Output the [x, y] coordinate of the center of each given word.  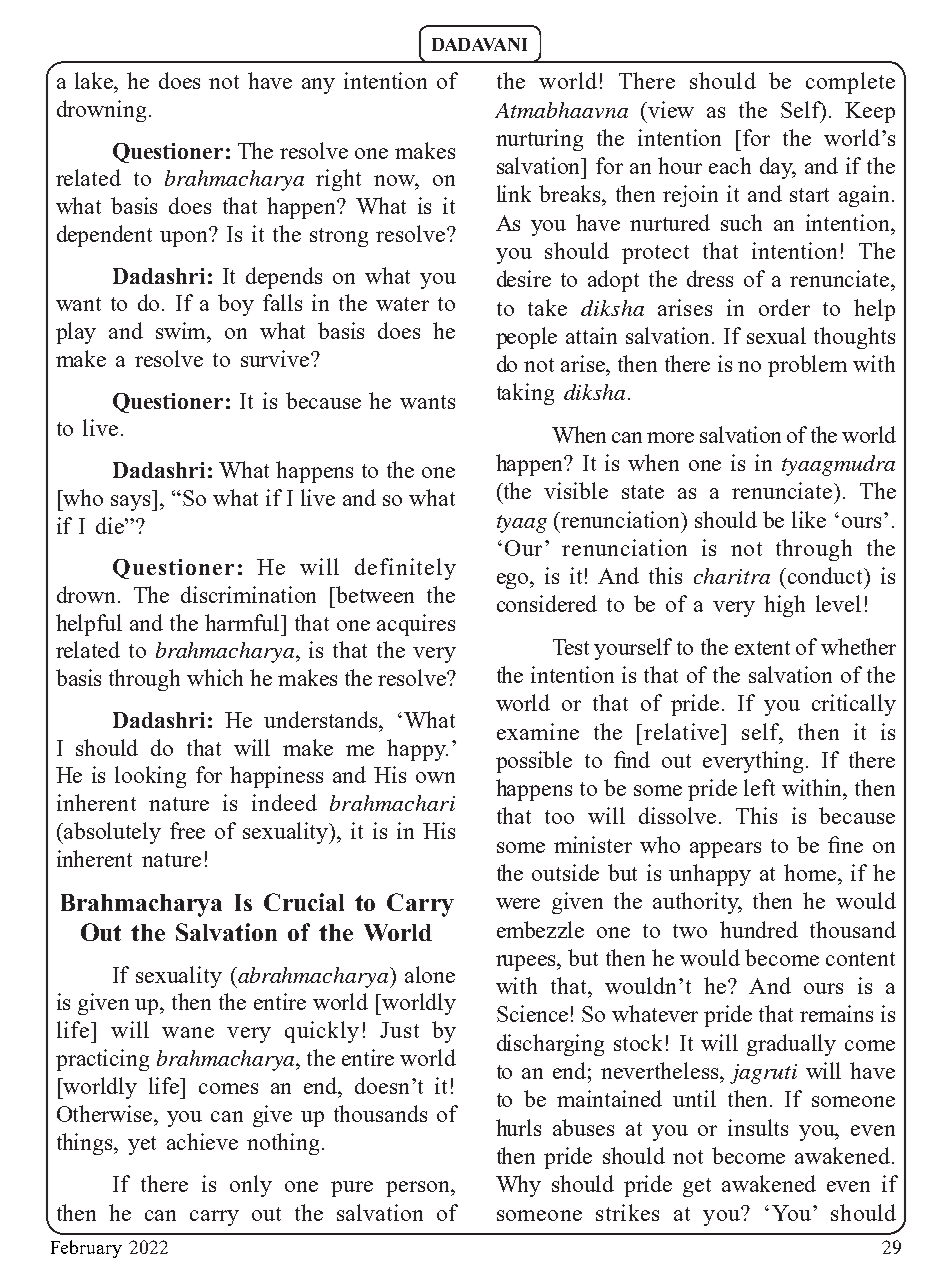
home [811, 872]
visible [576, 490]
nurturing [539, 140]
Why [518, 1186]
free [187, 830]
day [778, 168]
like [809, 519]
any [318, 86]
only [251, 1186]
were [518, 903]
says [132, 503]
